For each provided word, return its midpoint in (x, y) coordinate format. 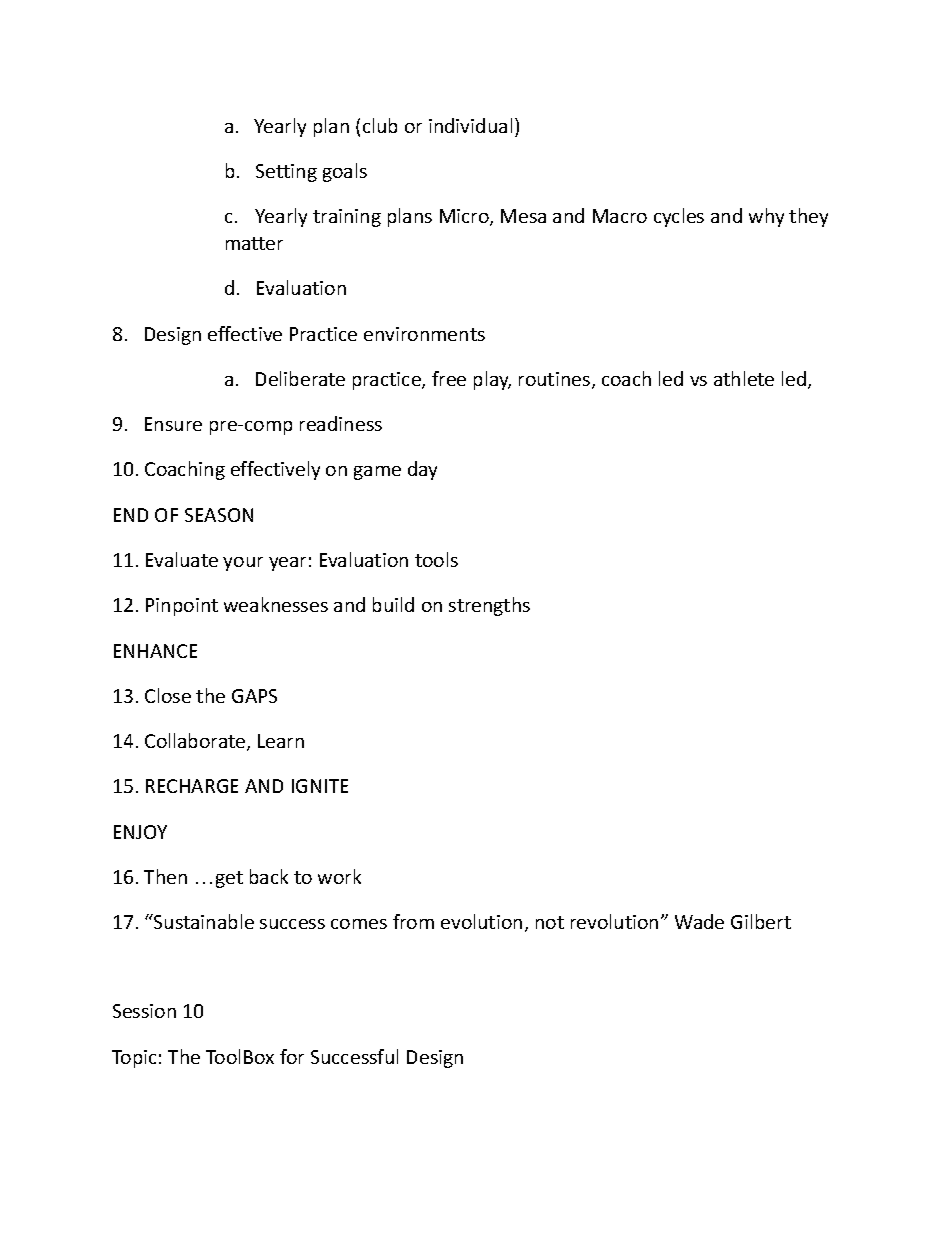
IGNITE (320, 786)
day (422, 470)
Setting (286, 173)
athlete (744, 378)
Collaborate (196, 742)
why (766, 217)
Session (144, 1011)
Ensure (173, 424)
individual (470, 125)
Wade (699, 921)
